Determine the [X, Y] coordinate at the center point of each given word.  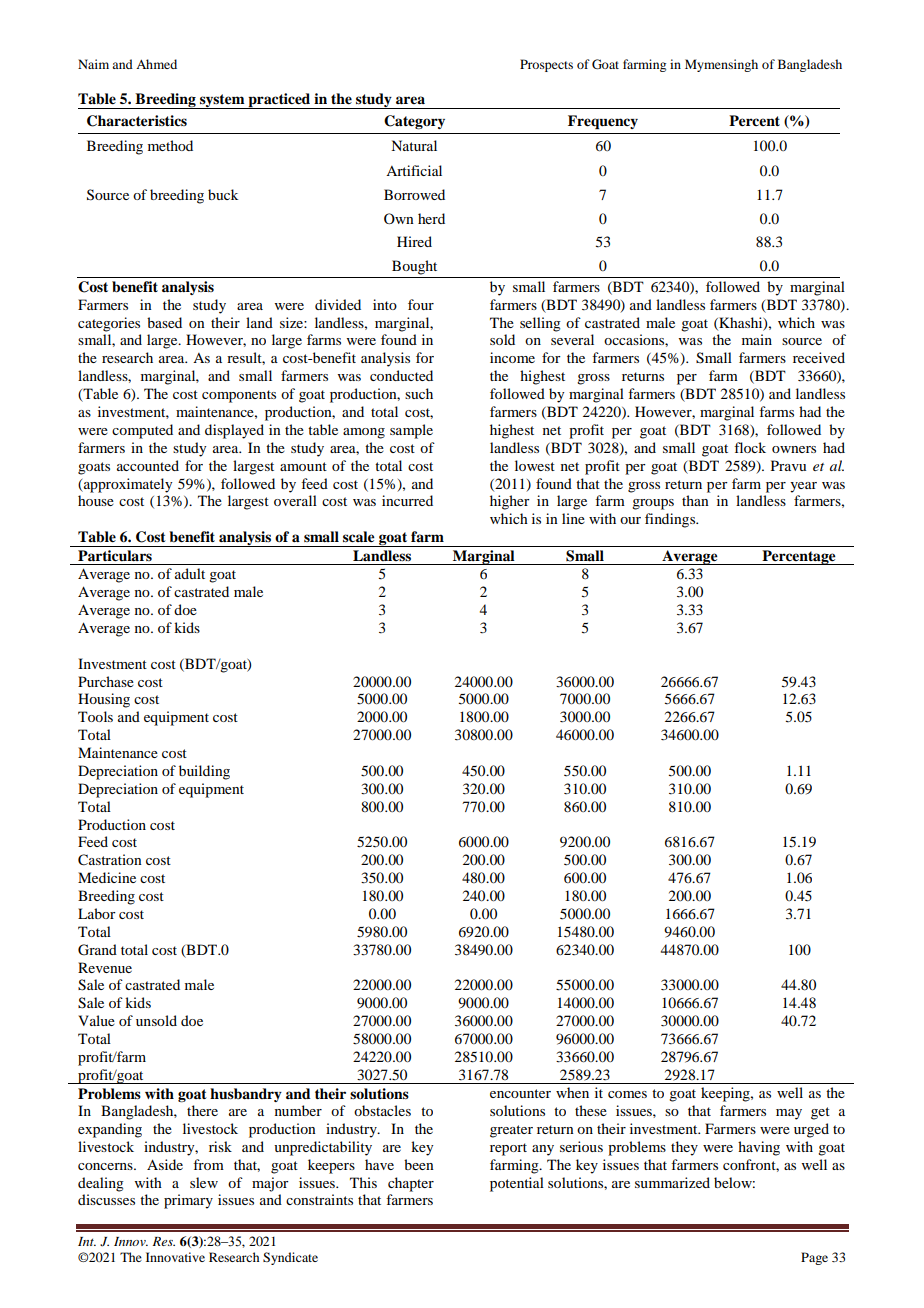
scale [359, 536]
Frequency [603, 122]
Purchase [106, 681]
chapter [411, 1184]
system [222, 101]
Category [414, 122]
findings [671, 520]
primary [188, 1201]
